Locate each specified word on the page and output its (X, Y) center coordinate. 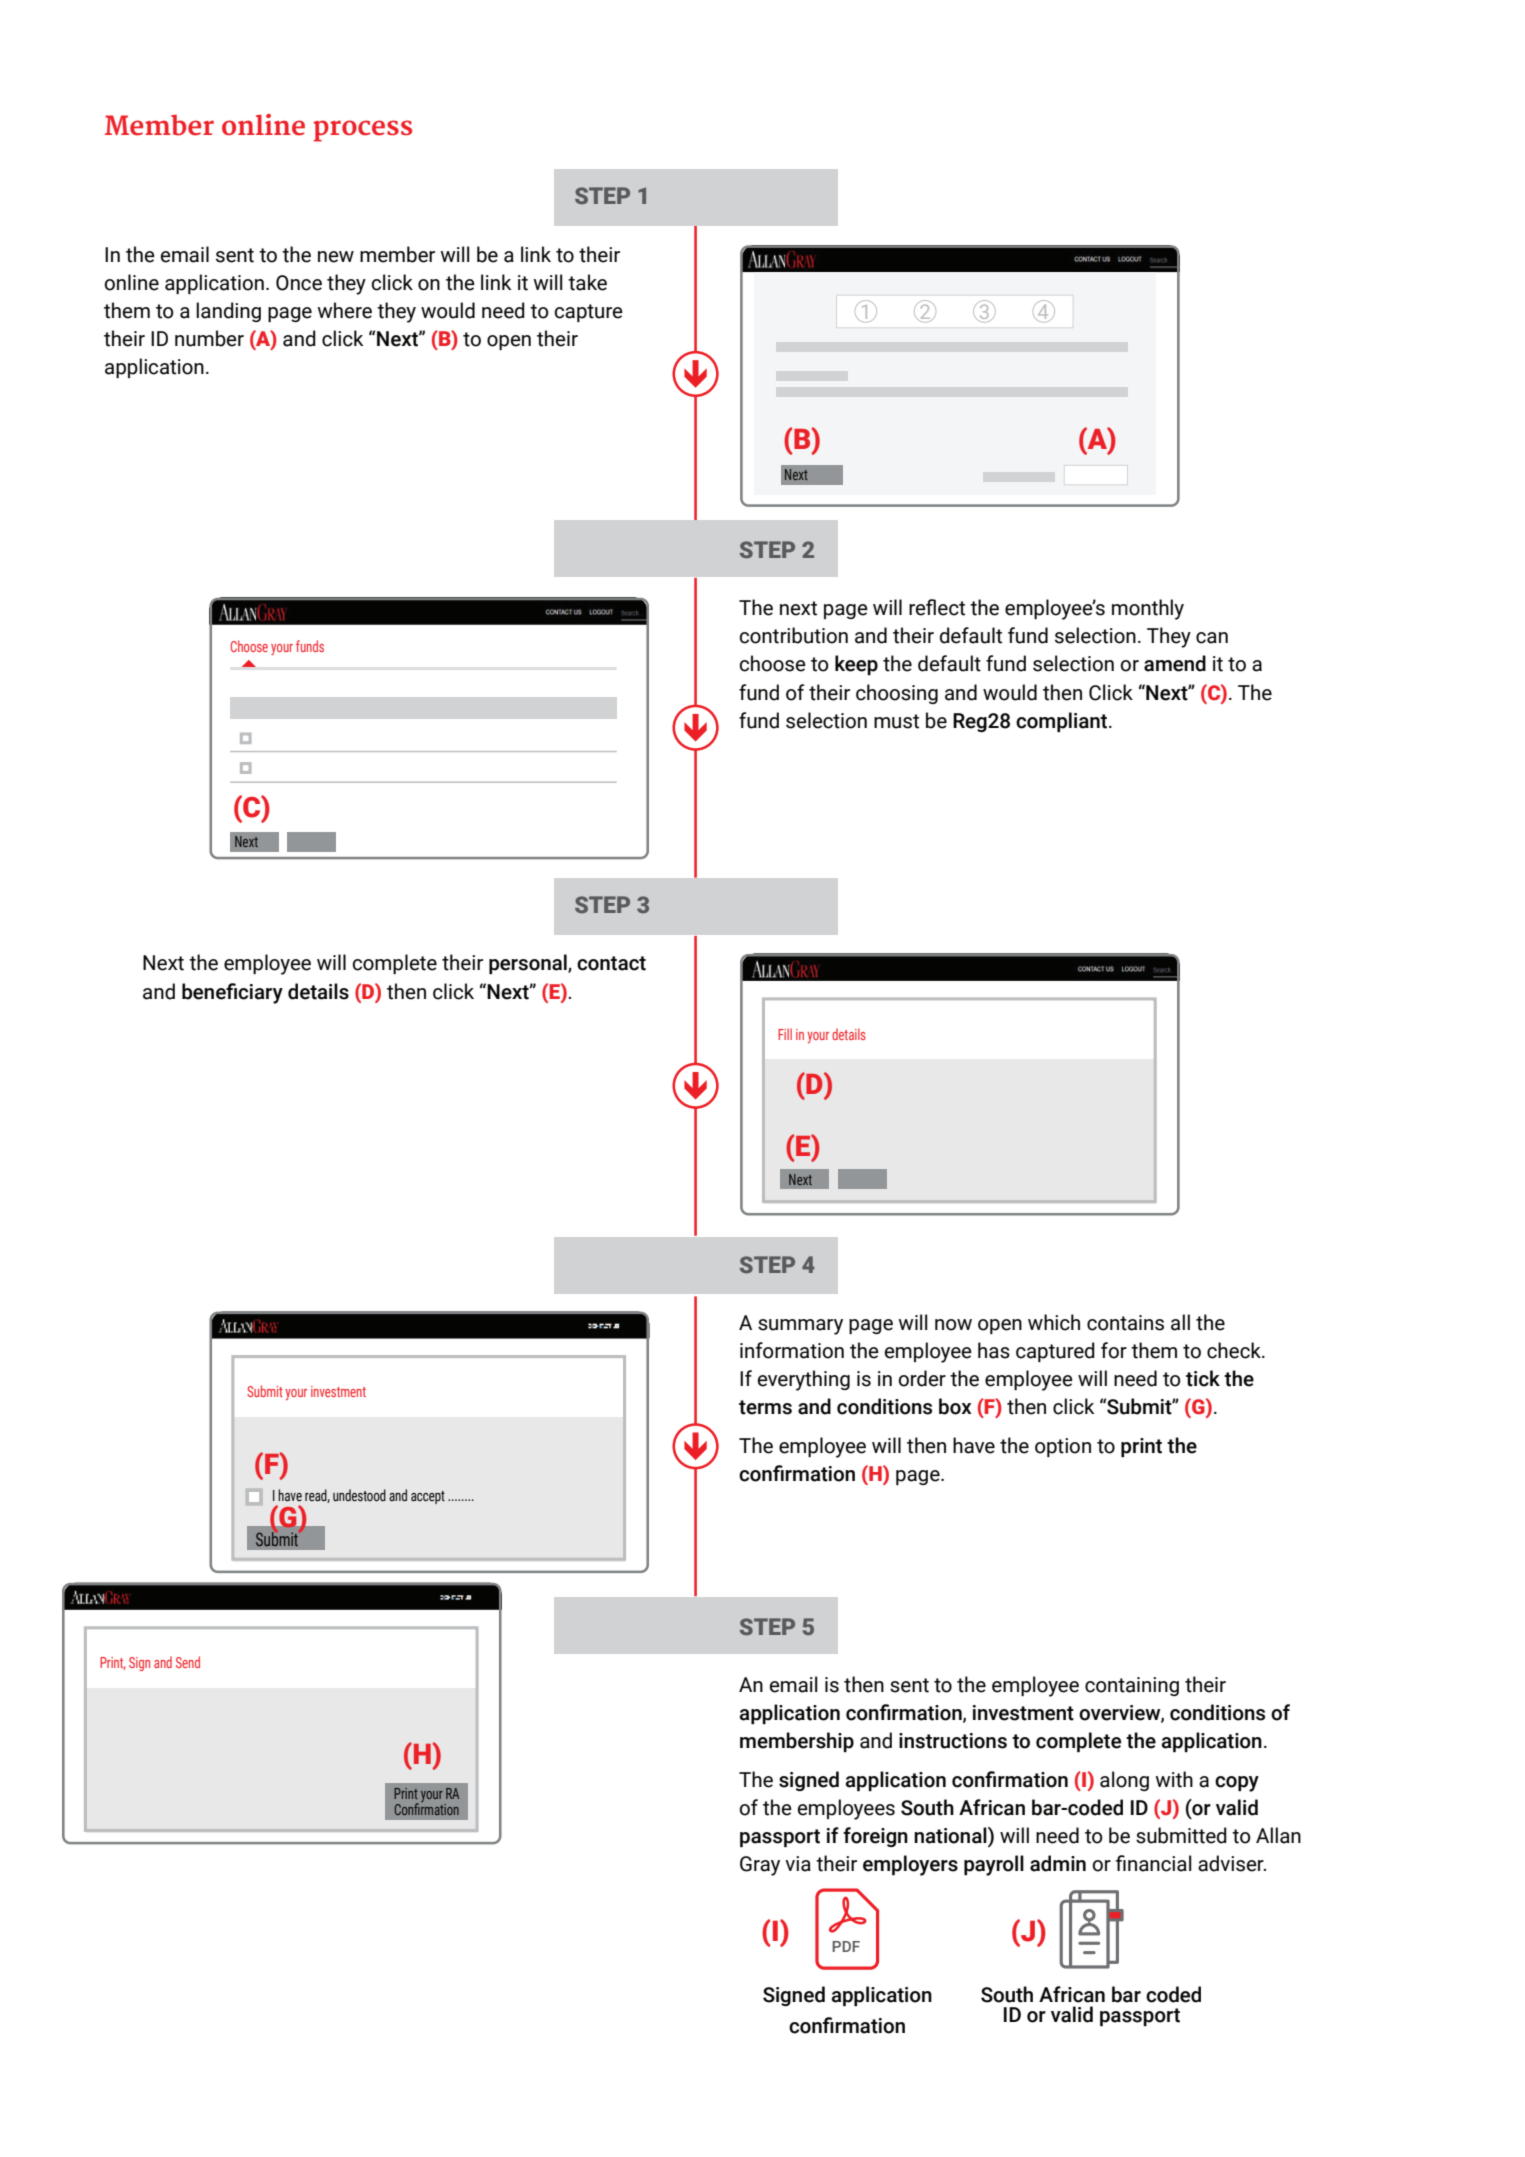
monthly (1148, 609)
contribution (793, 635)
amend (1175, 663)
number (209, 338)
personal (529, 964)
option (1063, 1447)
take (587, 282)
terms (765, 1407)
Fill (785, 1034)
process (362, 131)
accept (428, 1497)
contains (1125, 1323)
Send (188, 1662)
